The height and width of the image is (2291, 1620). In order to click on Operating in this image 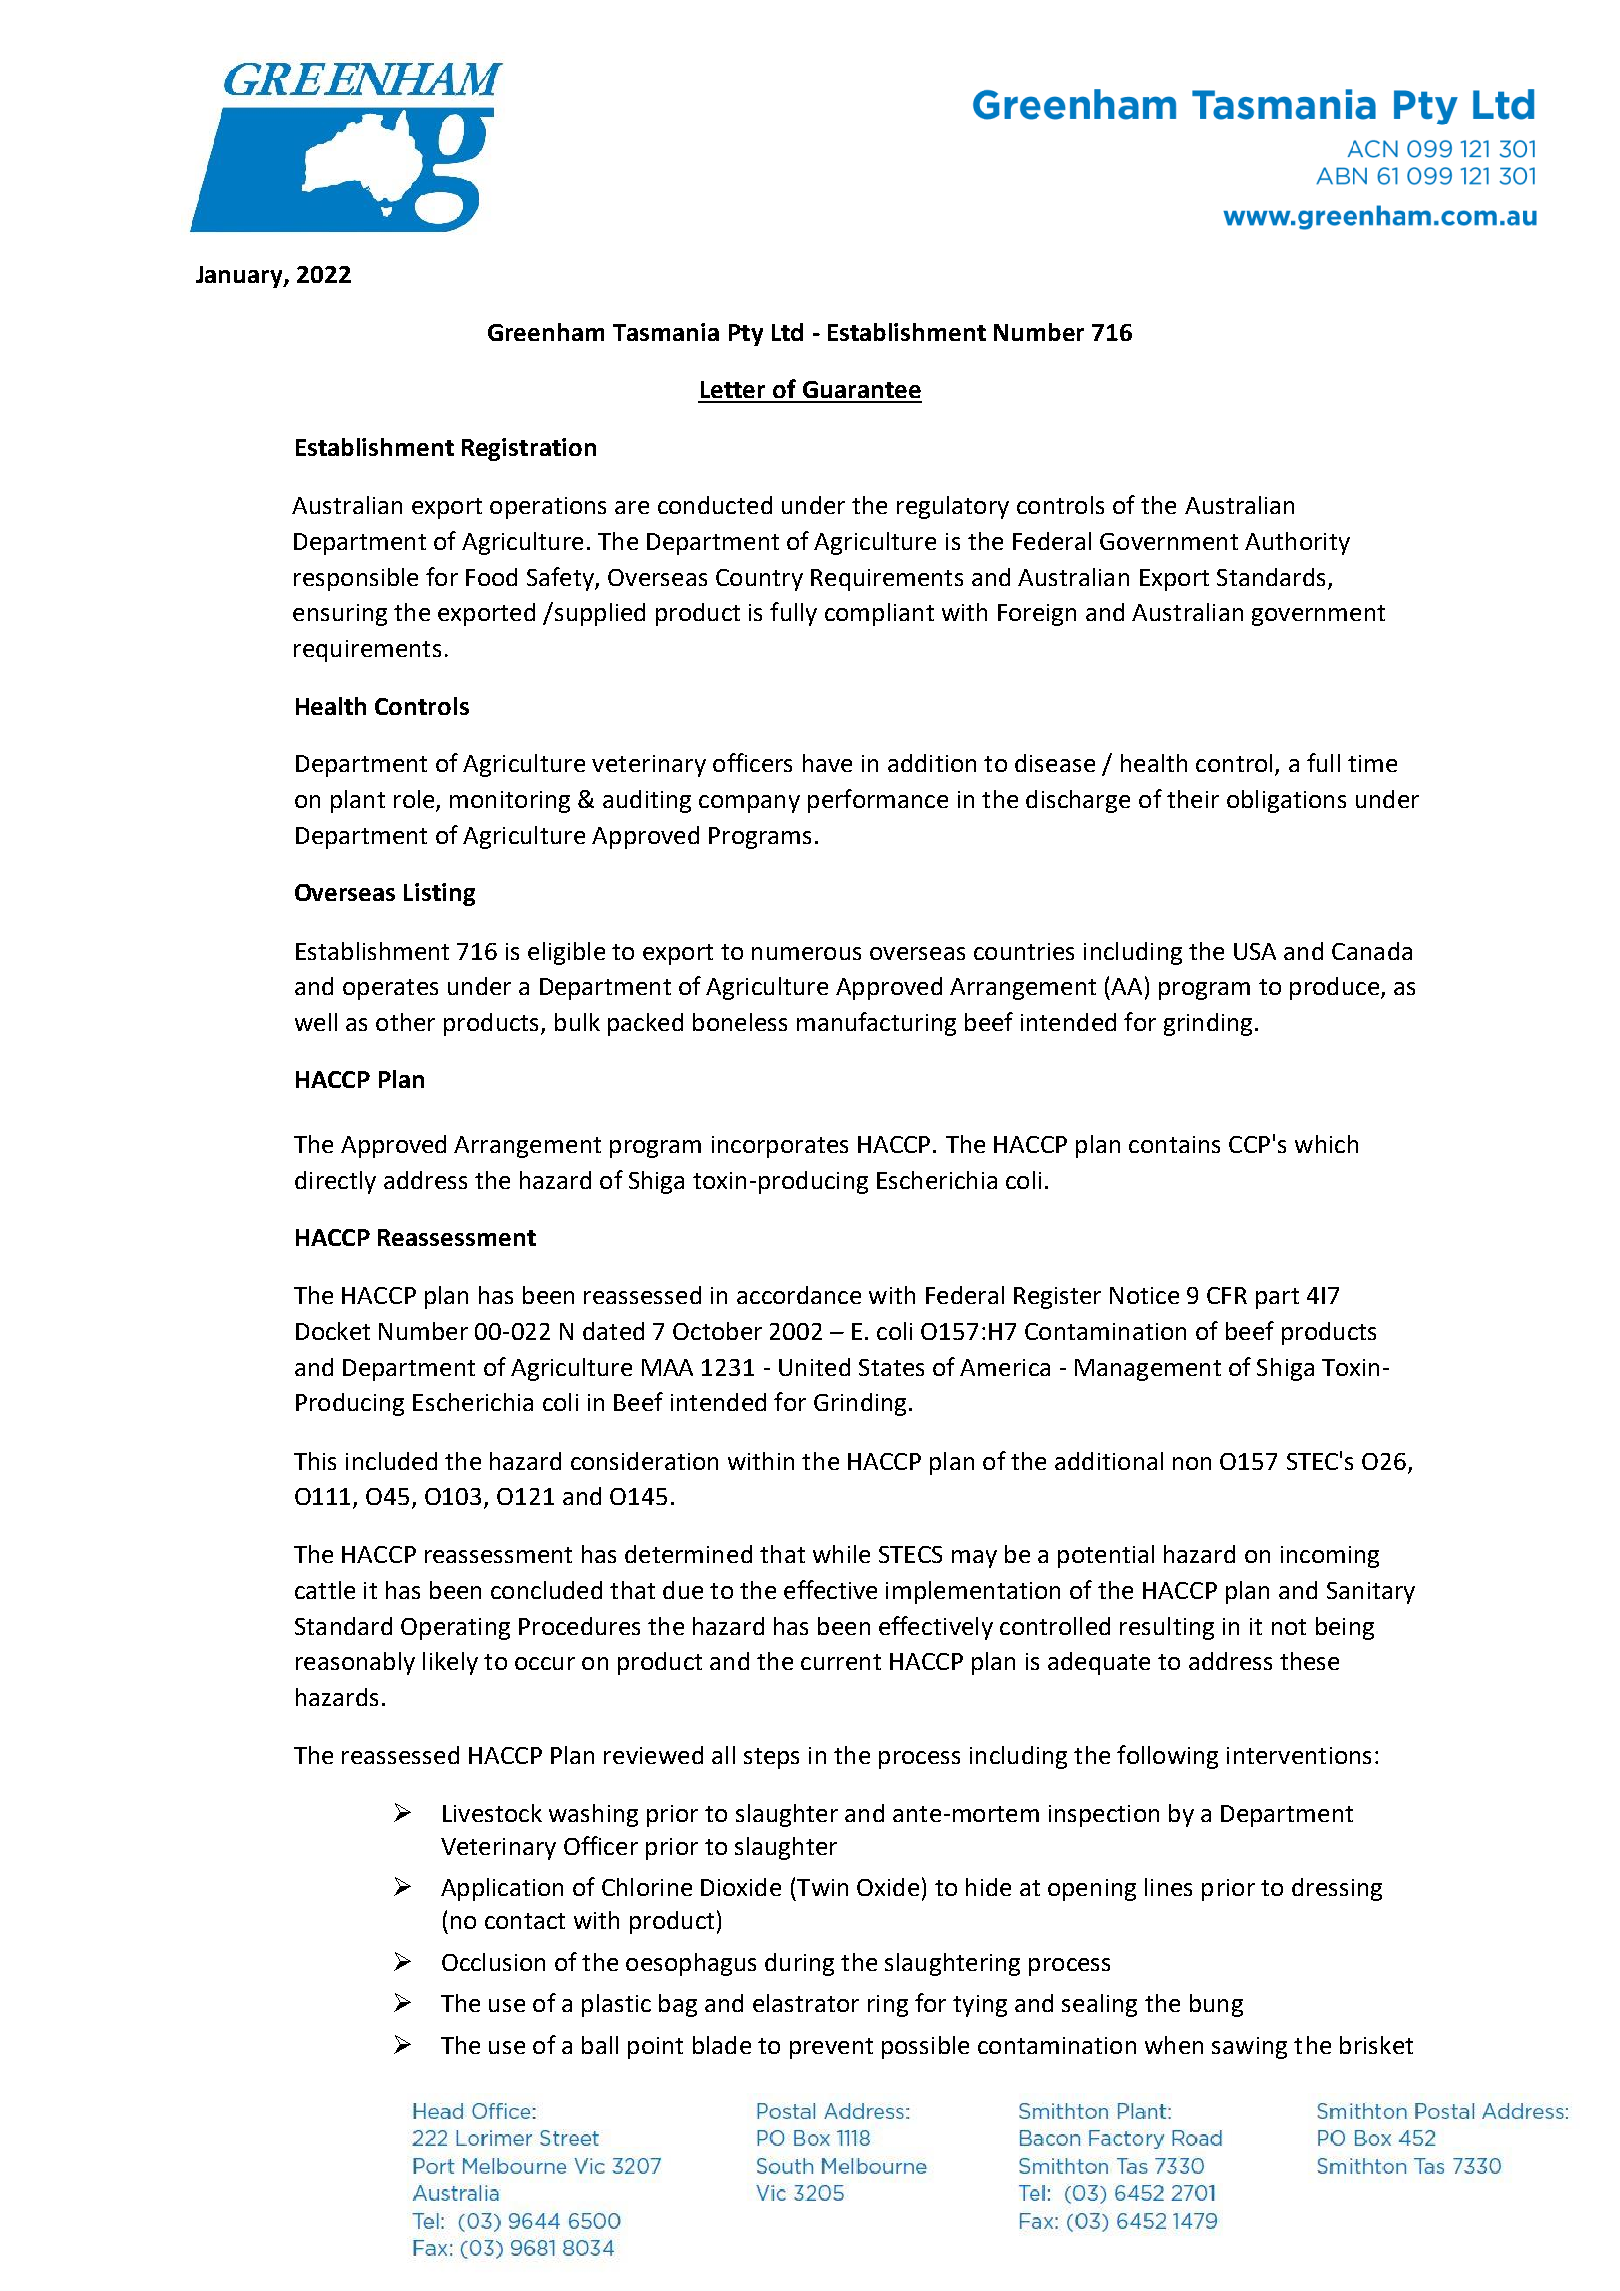, I will do `click(455, 1629)`.
